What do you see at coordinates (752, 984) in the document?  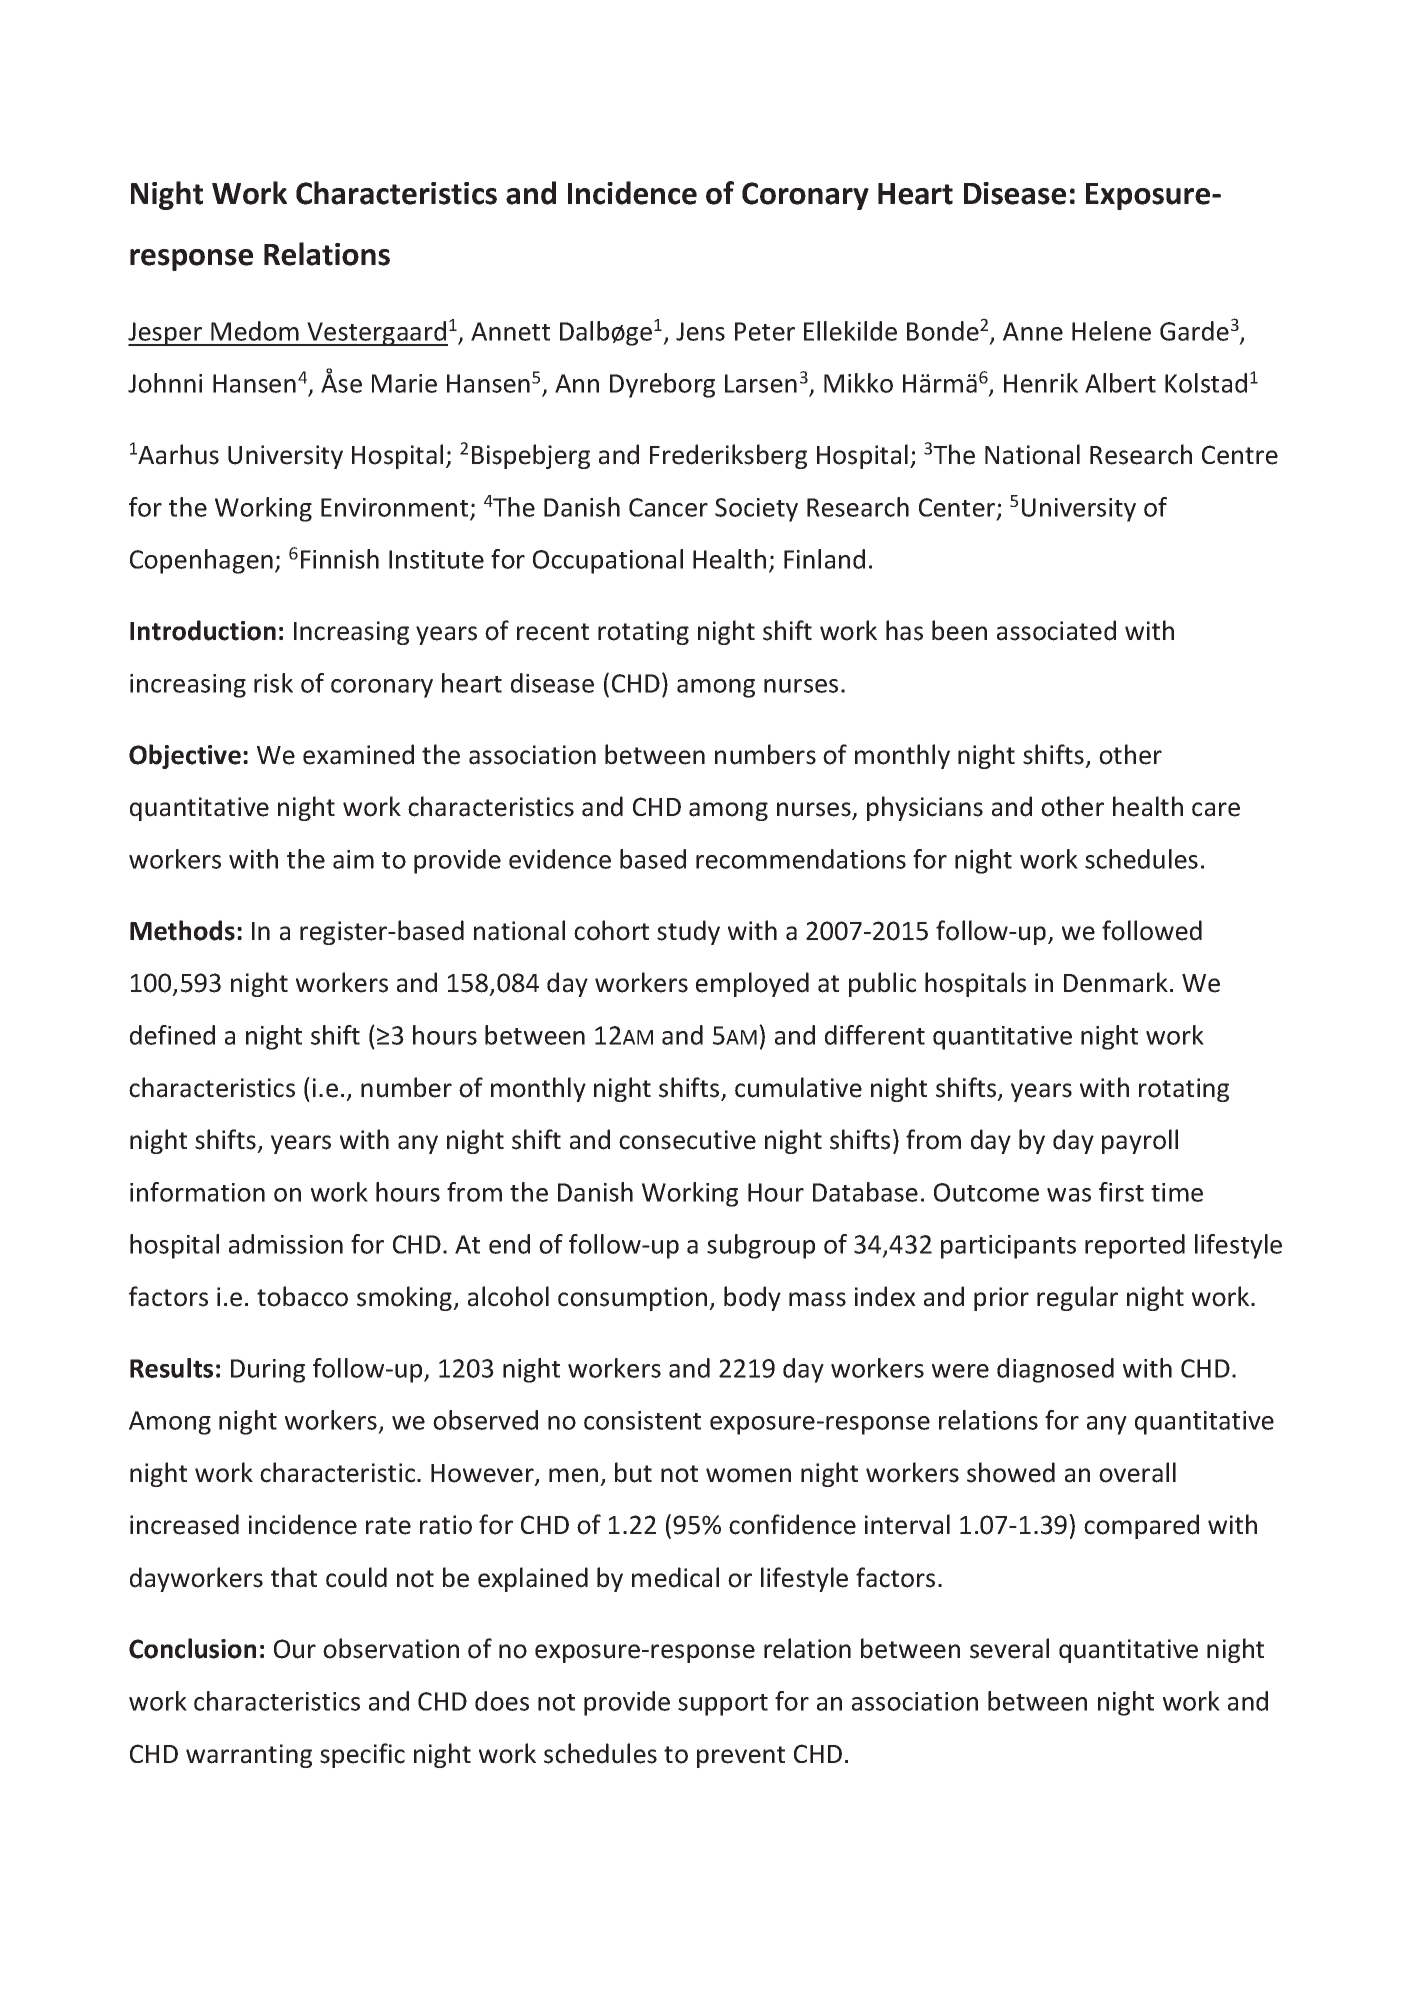 I see `employed` at bounding box center [752, 984].
